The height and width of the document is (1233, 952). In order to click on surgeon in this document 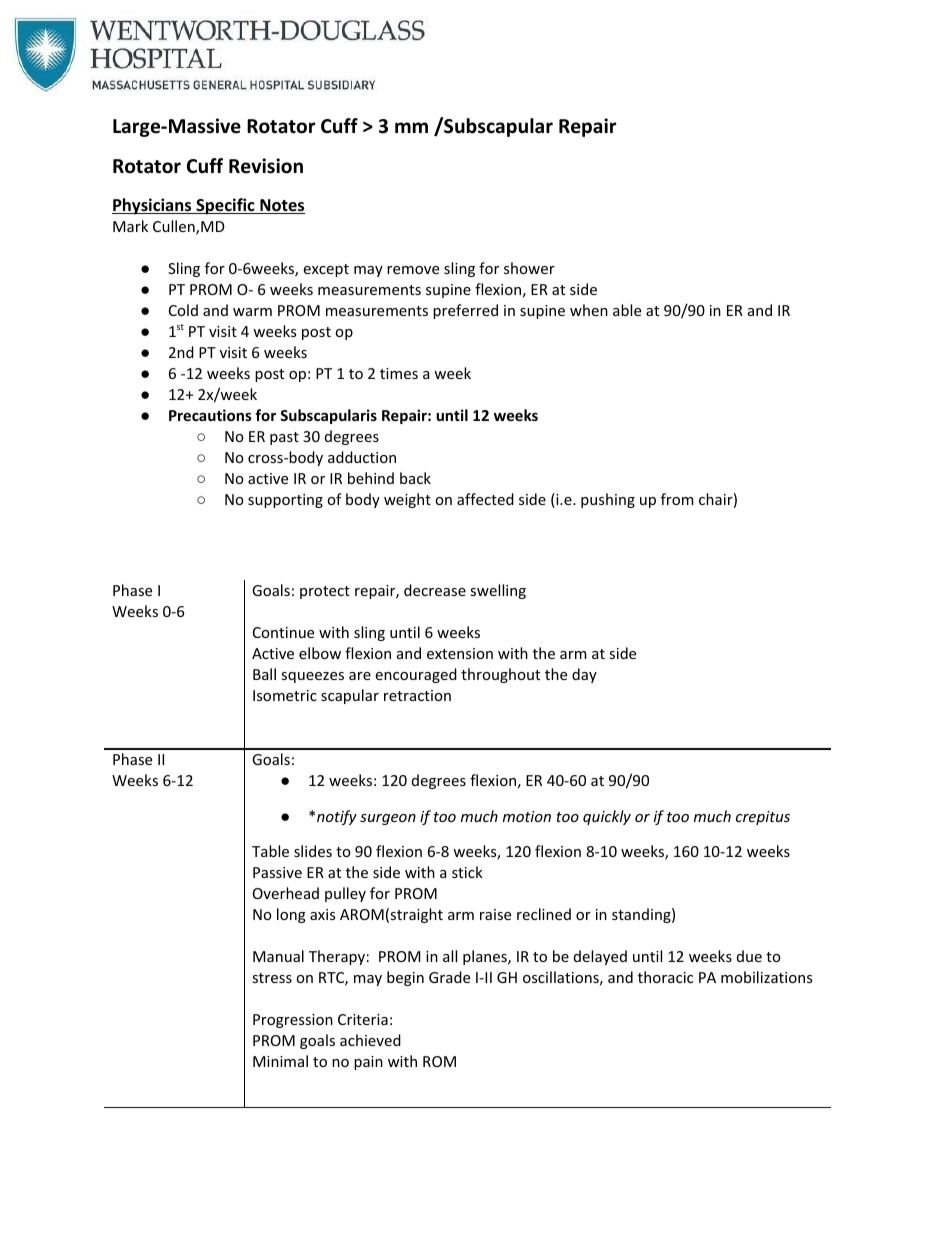, I will do `click(388, 819)`.
